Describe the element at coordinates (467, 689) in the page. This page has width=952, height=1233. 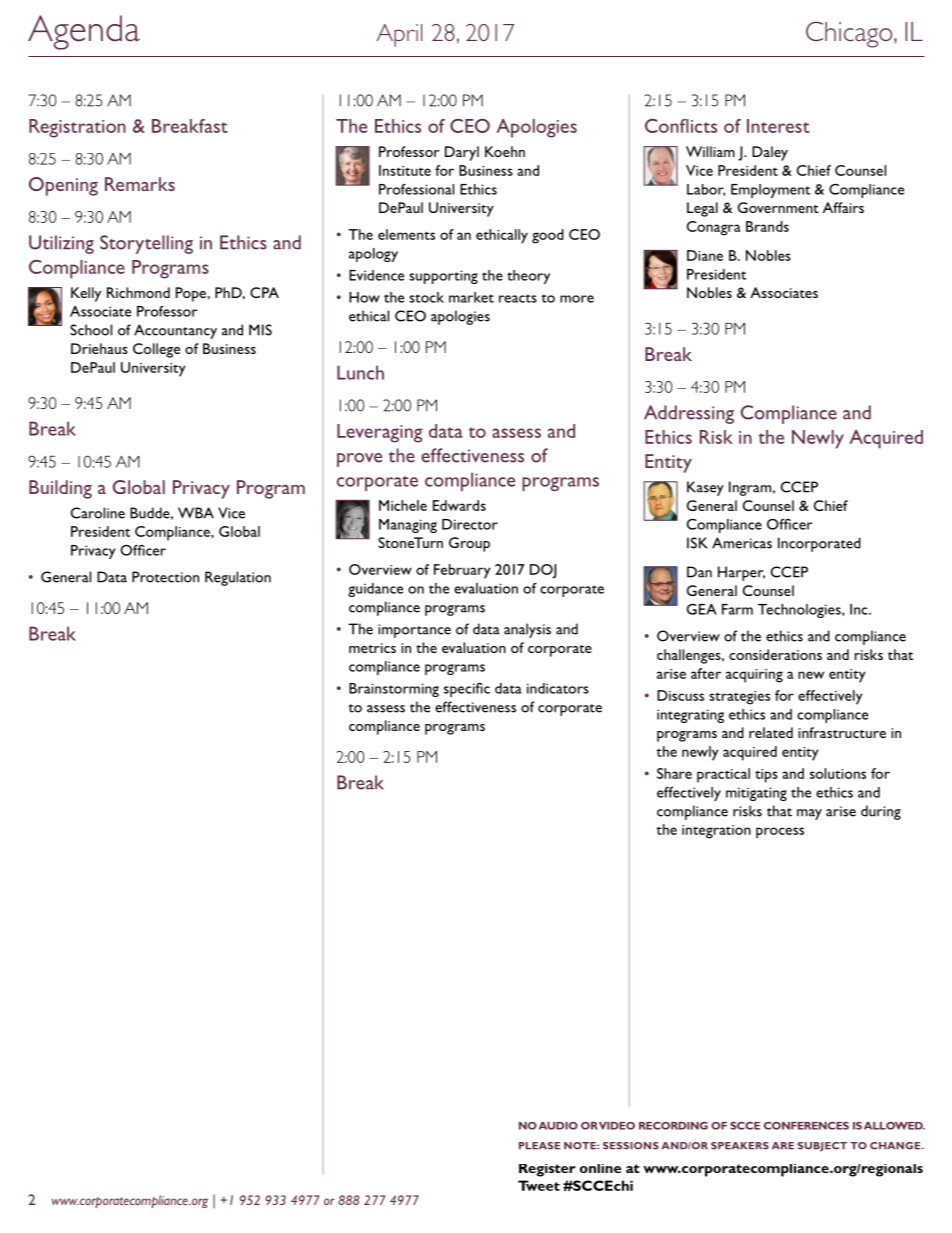
I see `specific` at that location.
